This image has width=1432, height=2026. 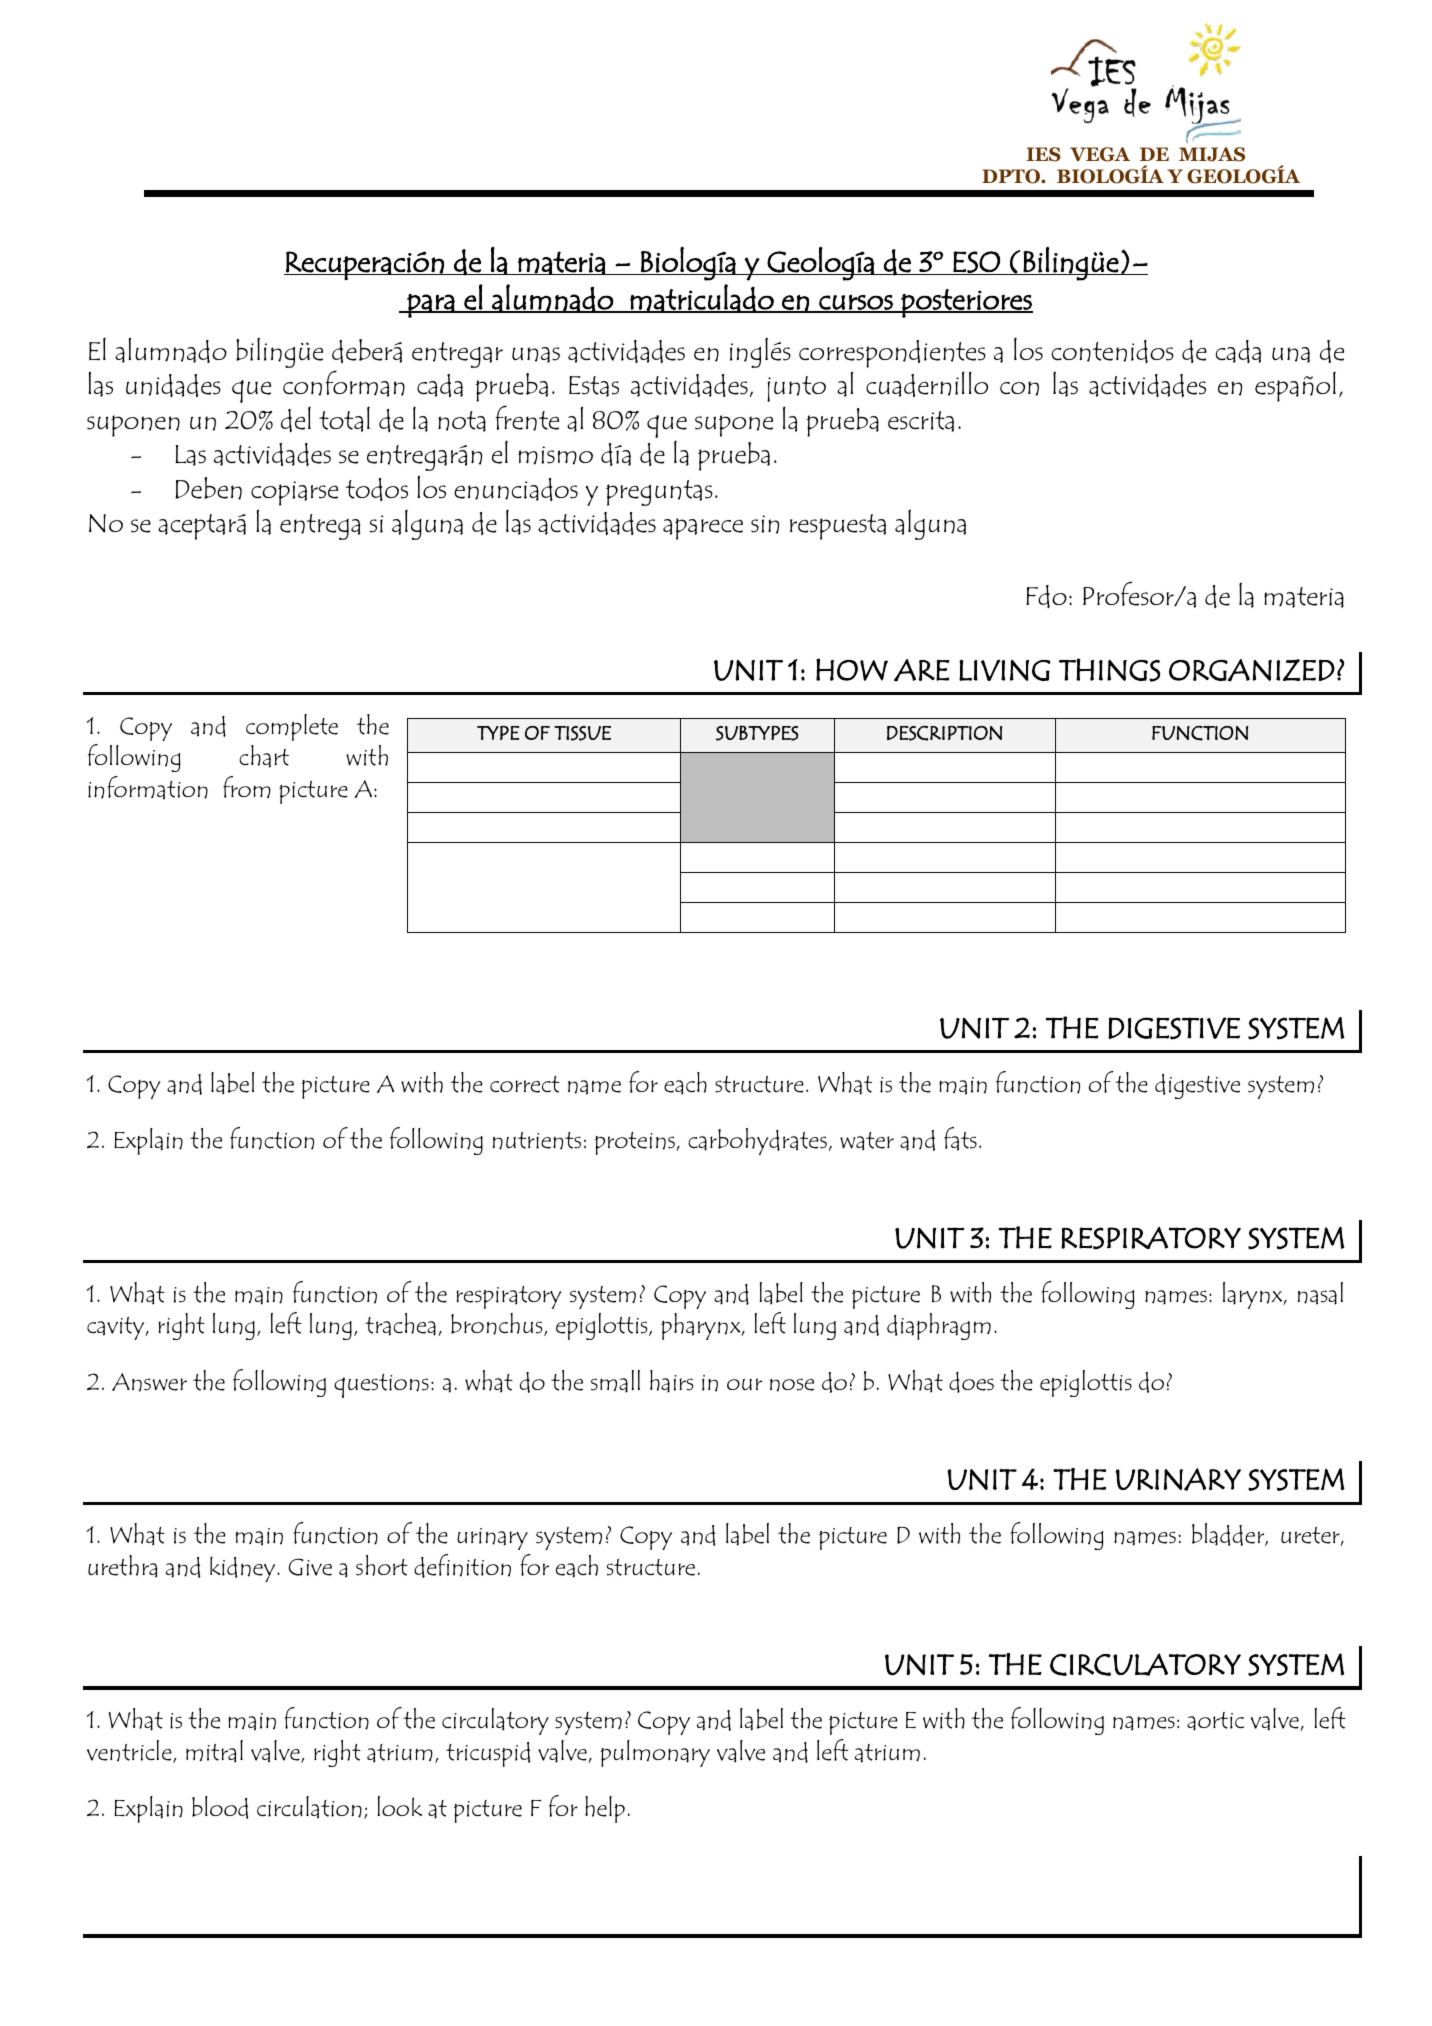 I want to click on carbohydrates, so click(x=757, y=1141).
